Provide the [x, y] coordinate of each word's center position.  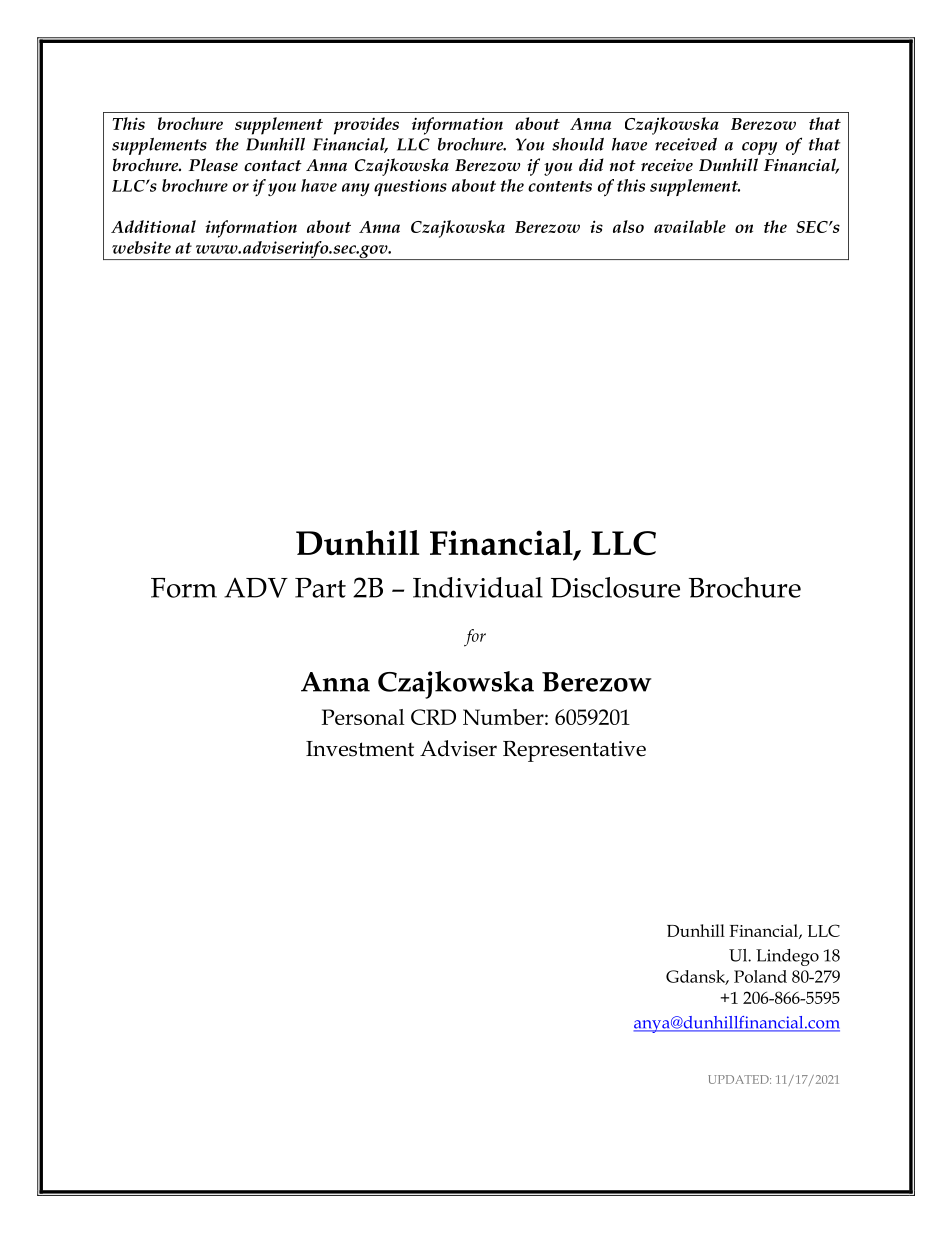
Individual [478, 587]
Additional [153, 226]
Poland [760, 976]
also [628, 226]
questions [410, 187]
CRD [433, 717]
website [141, 247]
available [690, 226]
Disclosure [615, 587]
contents [560, 186]
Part [320, 588]
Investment [360, 749]
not [623, 166]
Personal [363, 717]
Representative [574, 751]
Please [213, 165]
